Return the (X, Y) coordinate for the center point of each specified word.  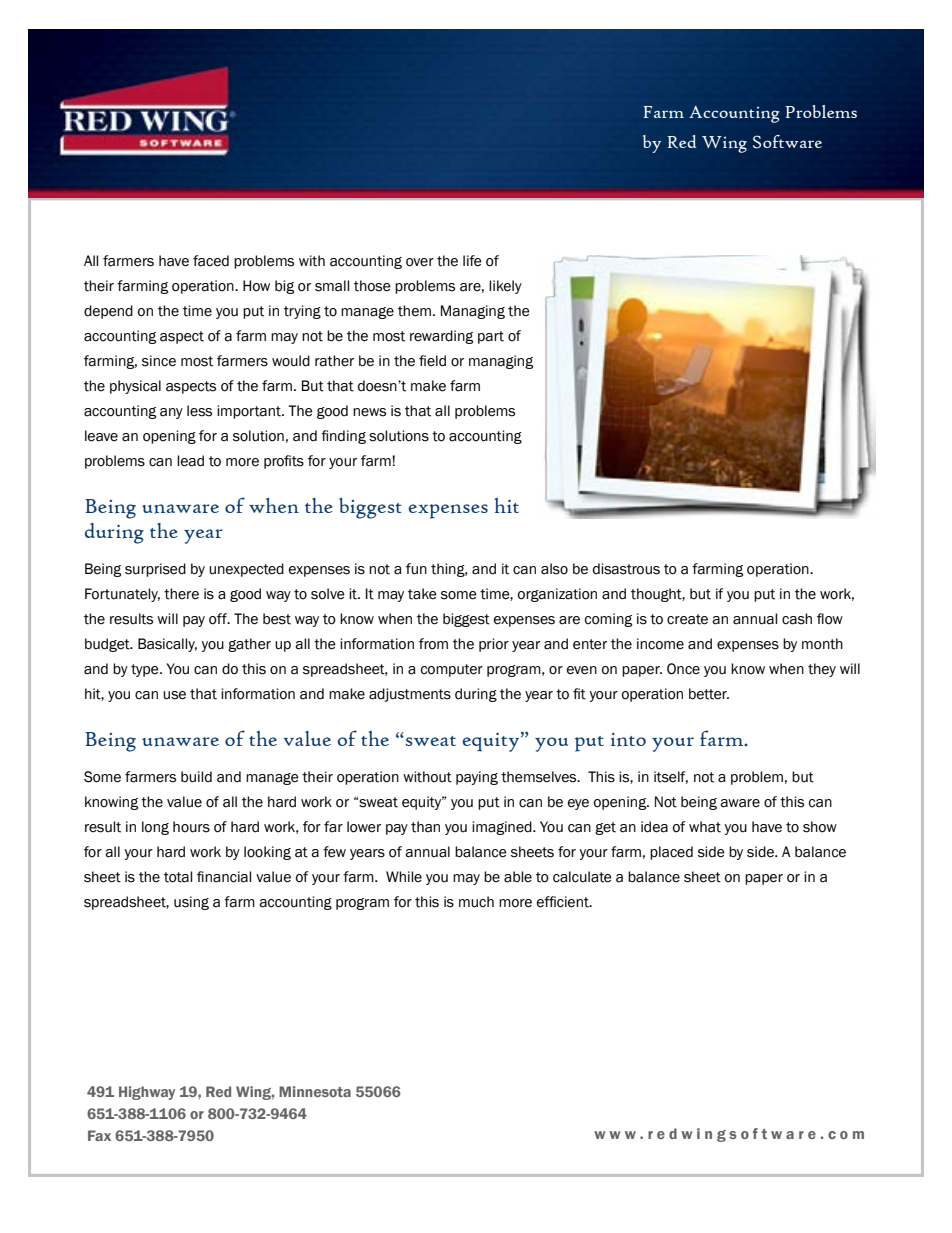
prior (494, 645)
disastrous (626, 569)
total (178, 877)
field (432, 361)
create (687, 619)
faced (211, 261)
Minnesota (315, 1091)
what (705, 827)
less (199, 411)
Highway (147, 1093)
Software (787, 142)
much (476, 902)
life (472, 261)
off (219, 619)
